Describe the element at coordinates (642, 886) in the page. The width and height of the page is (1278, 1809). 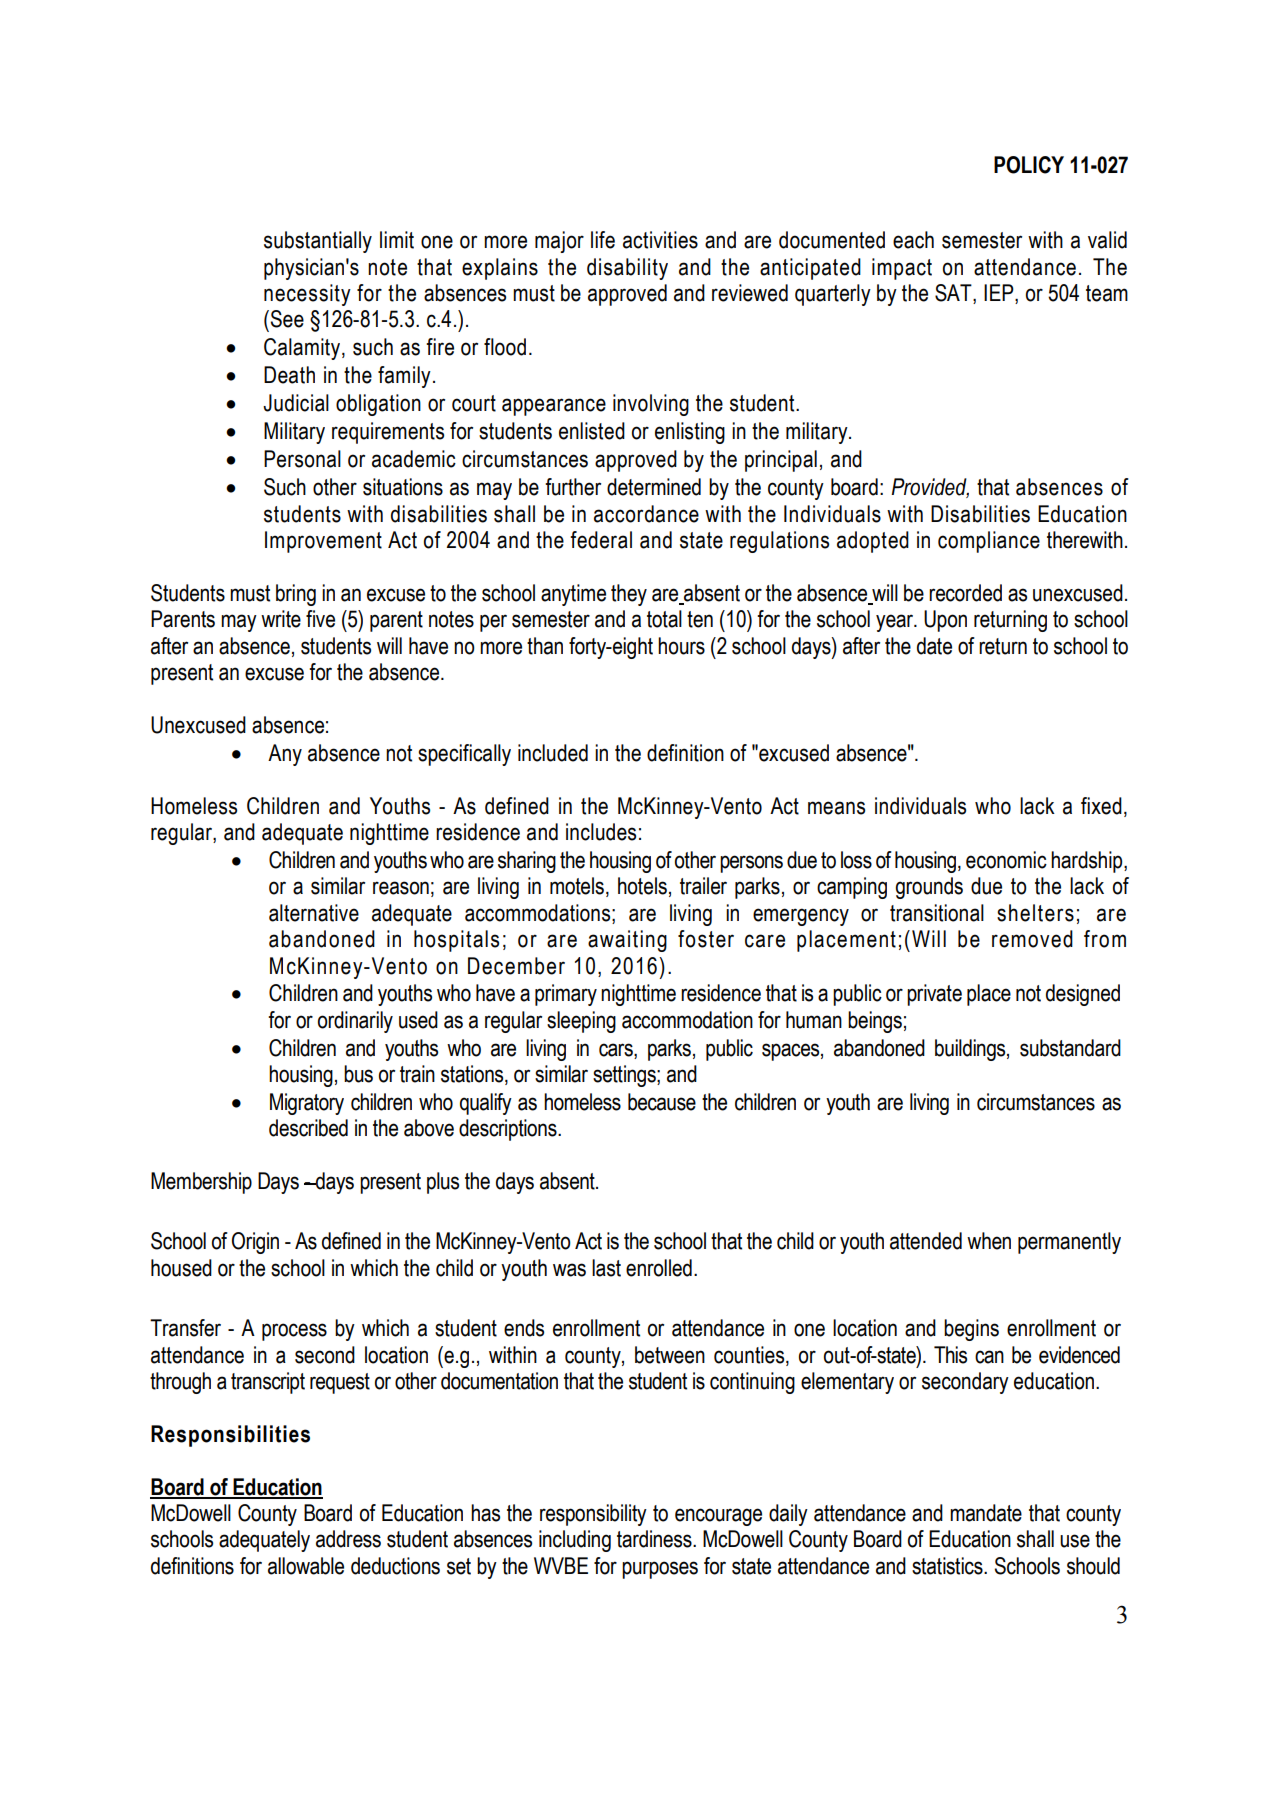
I see `hotels` at that location.
